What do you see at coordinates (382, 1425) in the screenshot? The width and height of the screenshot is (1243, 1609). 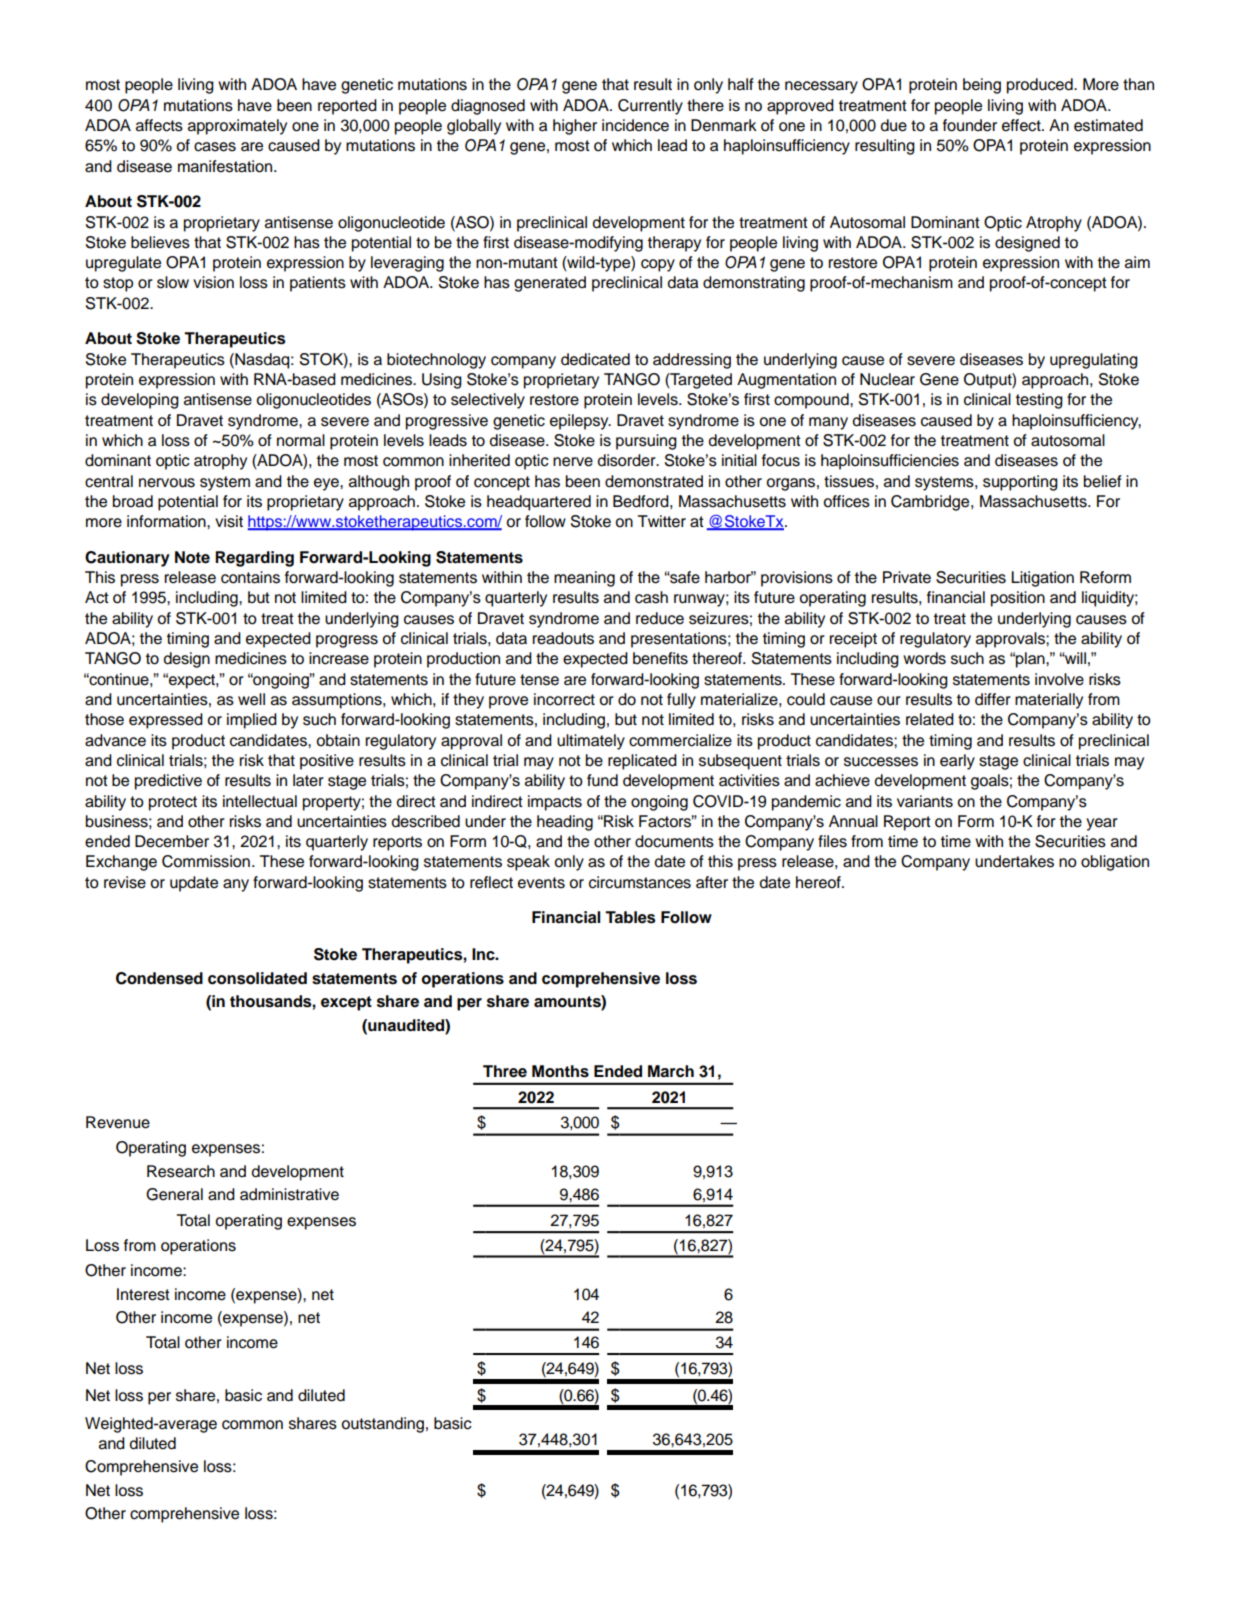 I see `outstanding` at bounding box center [382, 1425].
